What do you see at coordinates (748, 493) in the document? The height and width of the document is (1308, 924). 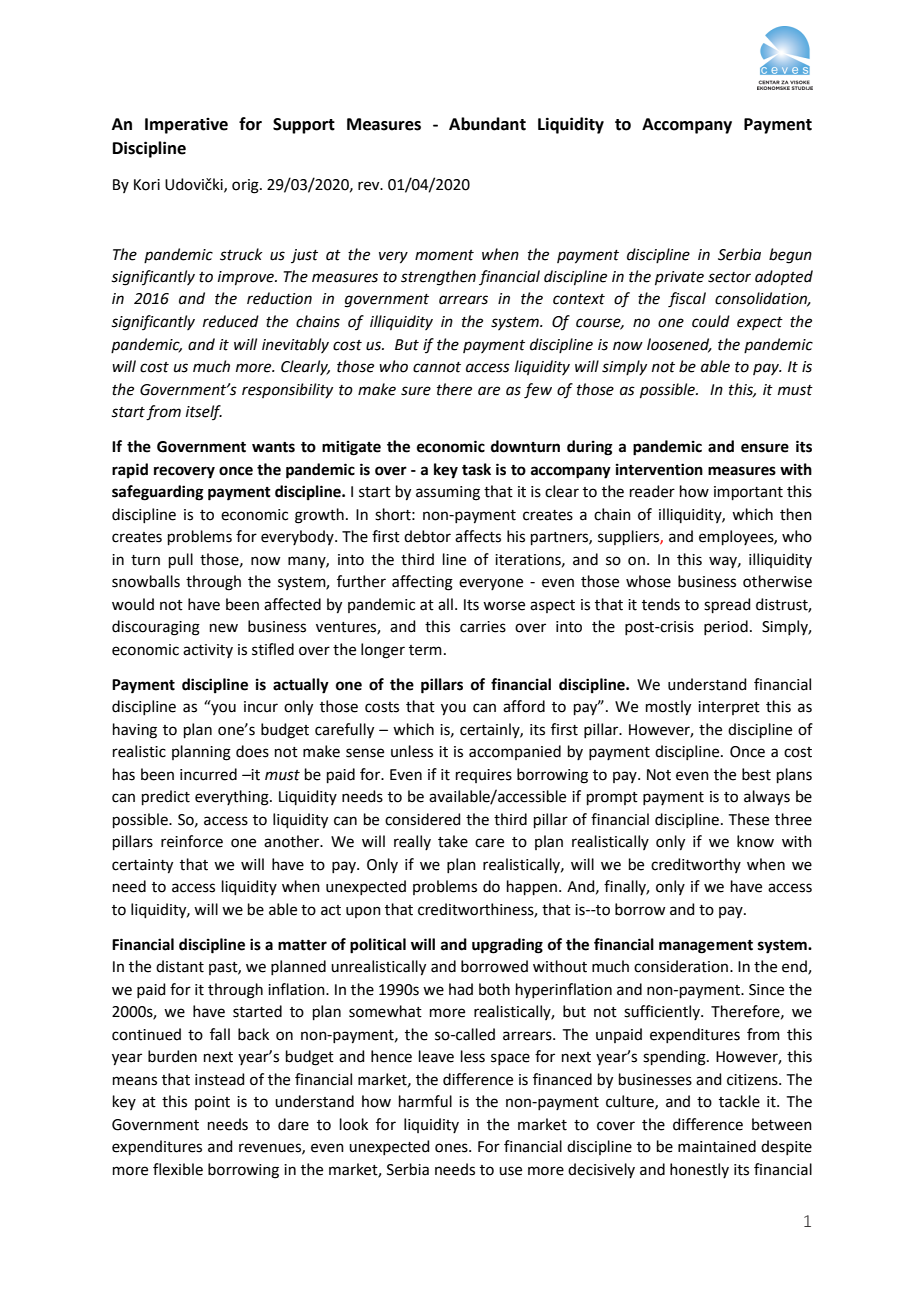 I see `important` at bounding box center [748, 493].
